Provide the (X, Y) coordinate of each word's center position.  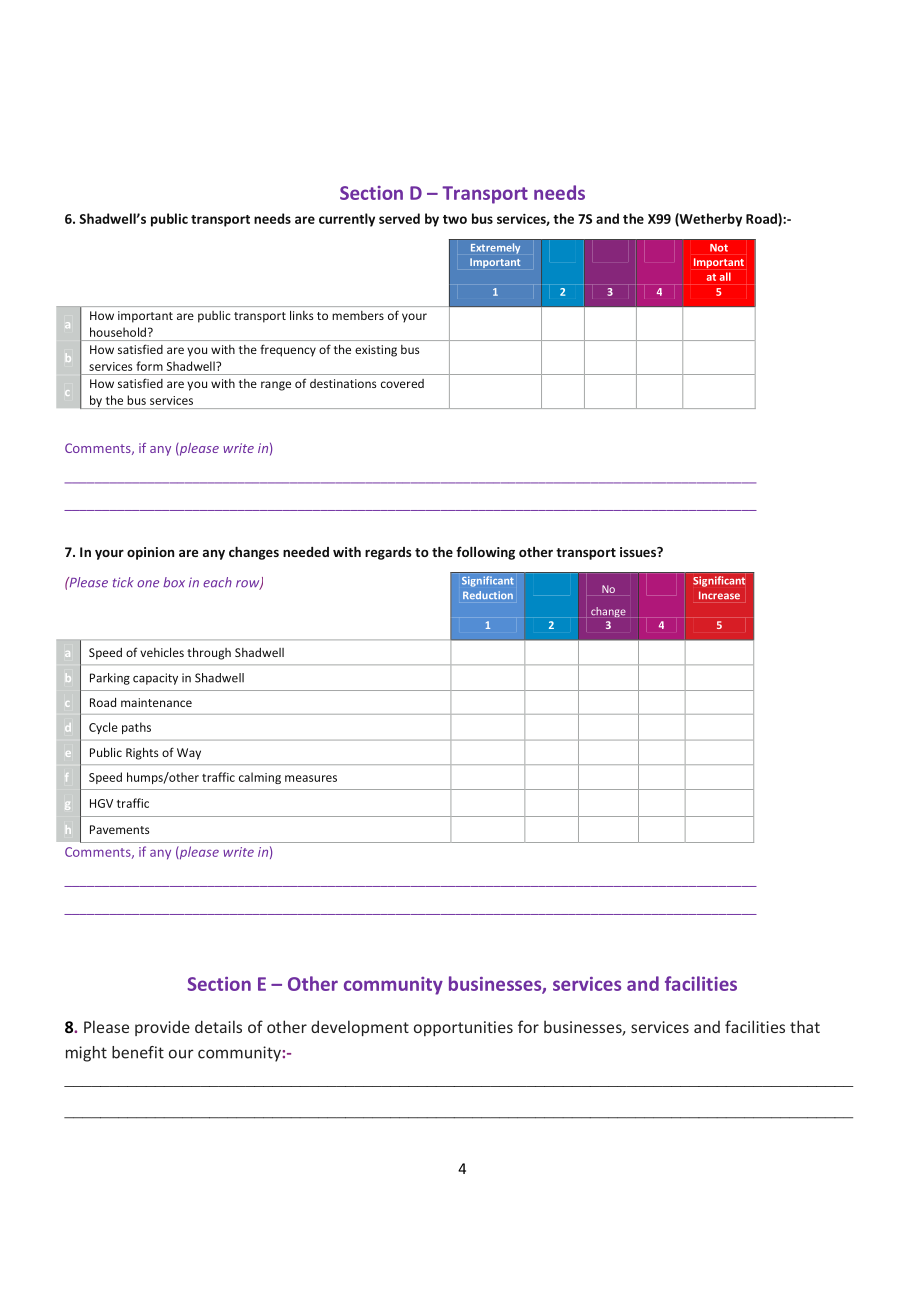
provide (162, 1028)
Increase (719, 595)
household (118, 332)
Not (719, 248)
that (805, 1026)
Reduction (488, 595)
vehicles (162, 652)
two (455, 219)
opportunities (463, 1028)
